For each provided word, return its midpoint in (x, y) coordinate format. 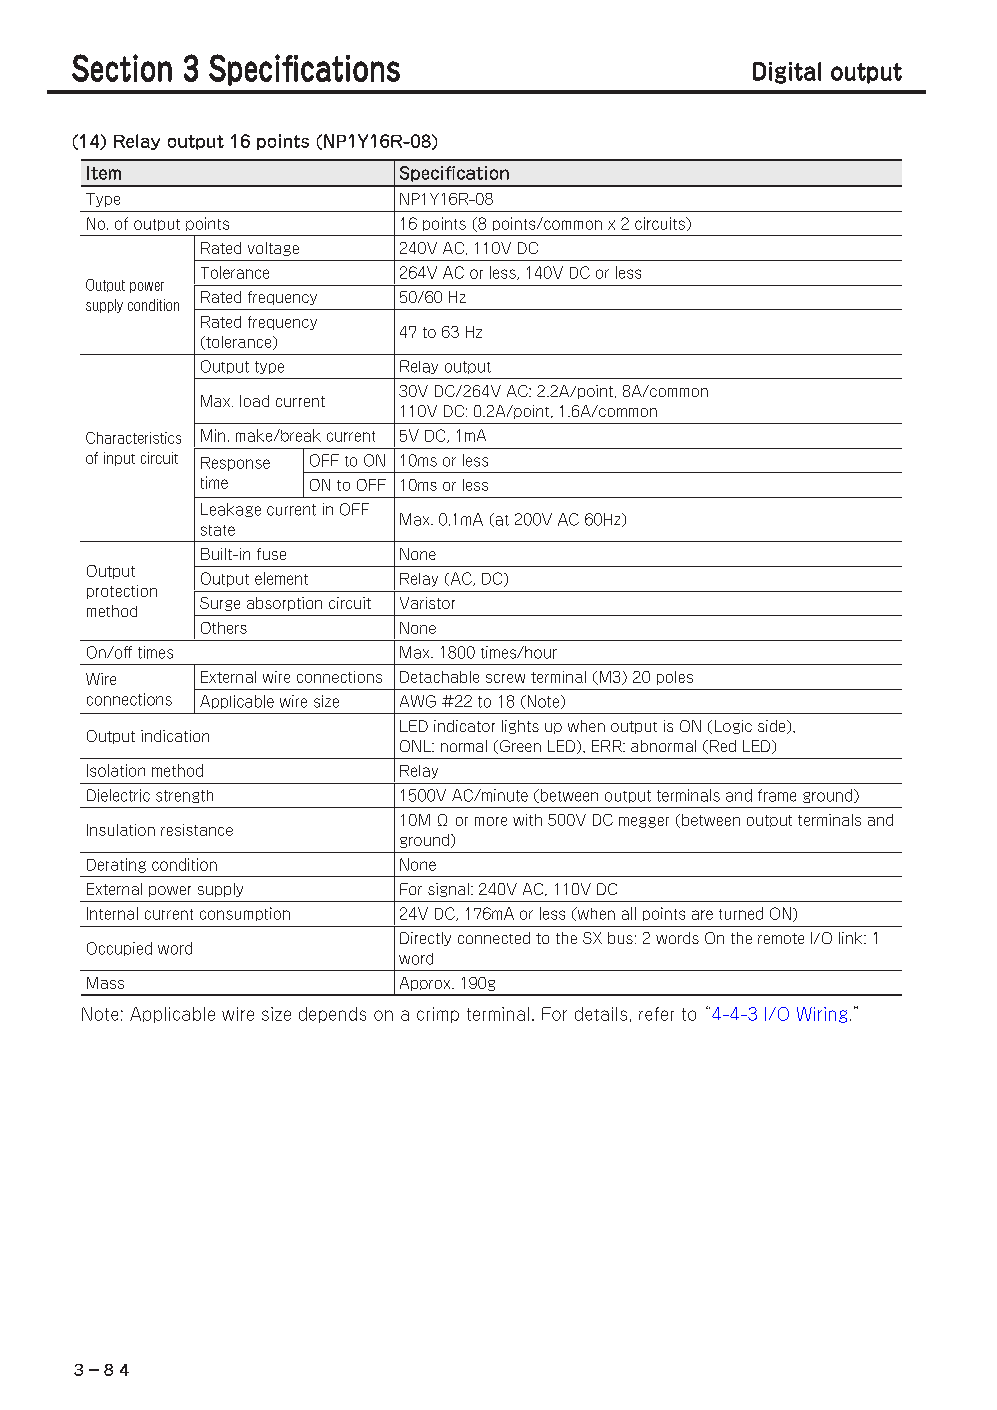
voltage (273, 249)
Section (122, 68)
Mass (105, 983)
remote (781, 938)
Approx (426, 984)
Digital (787, 73)
